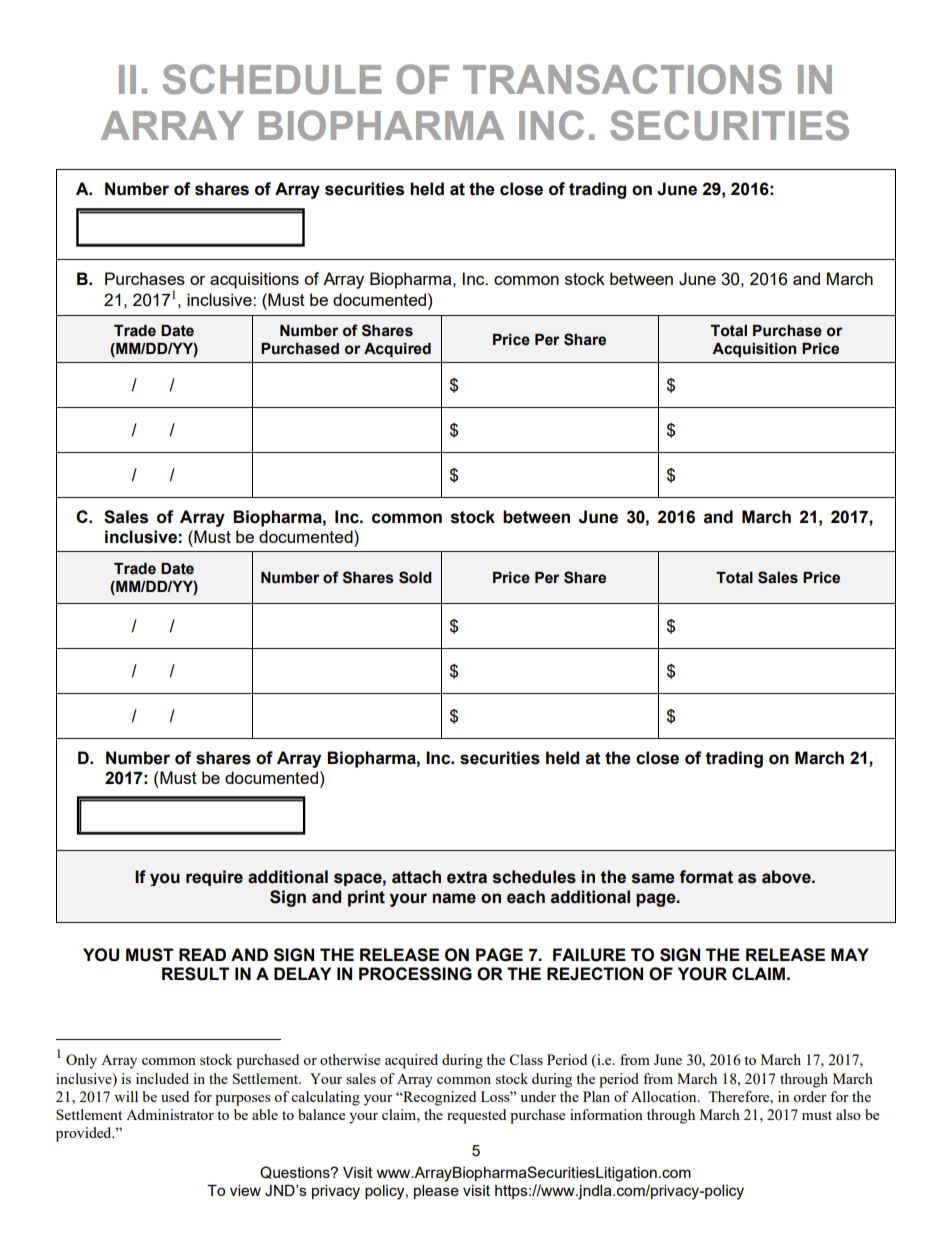  What do you see at coordinates (416, 877) in the screenshot?
I see `attach` at bounding box center [416, 877].
